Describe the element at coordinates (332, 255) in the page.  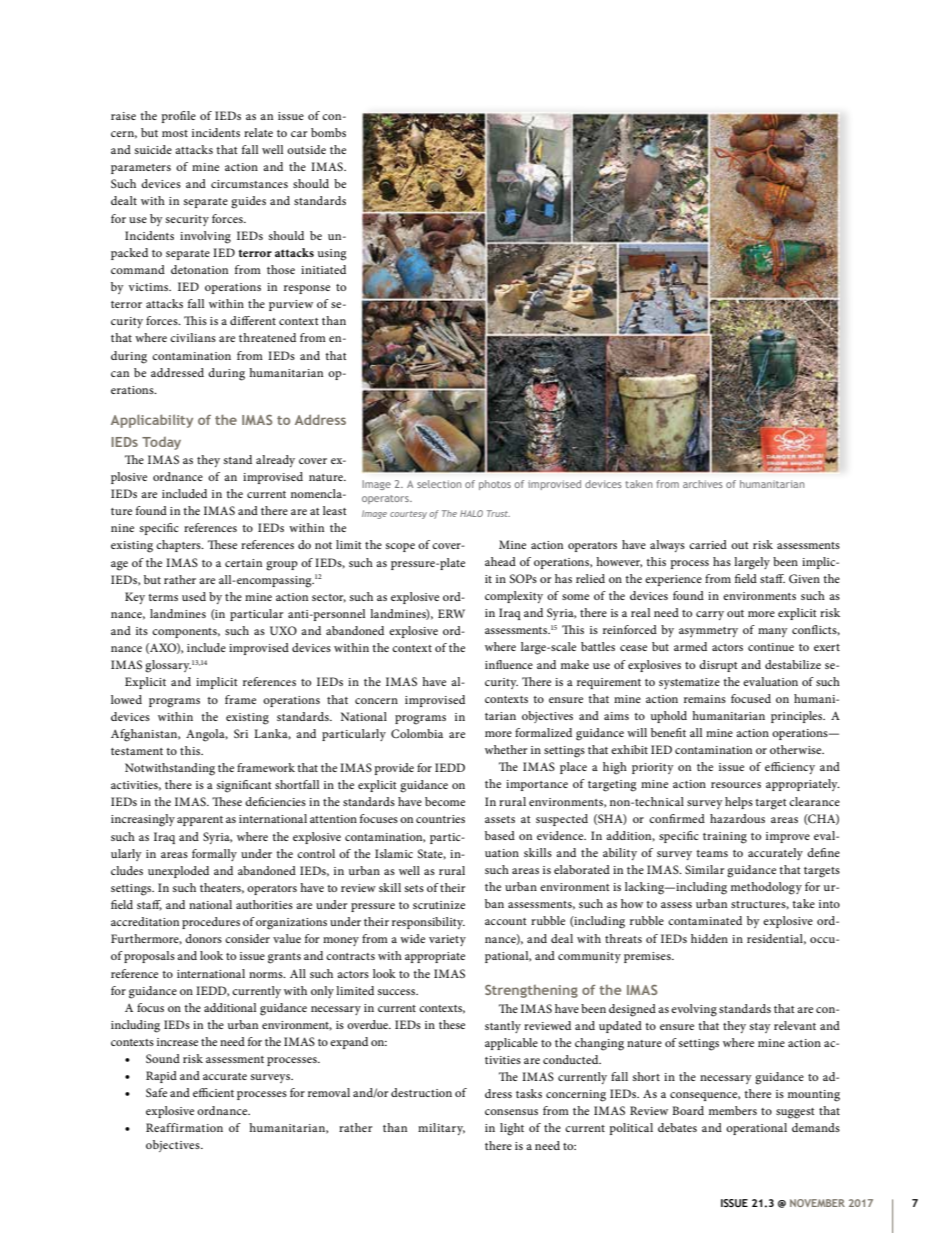
I see `using` at that location.
